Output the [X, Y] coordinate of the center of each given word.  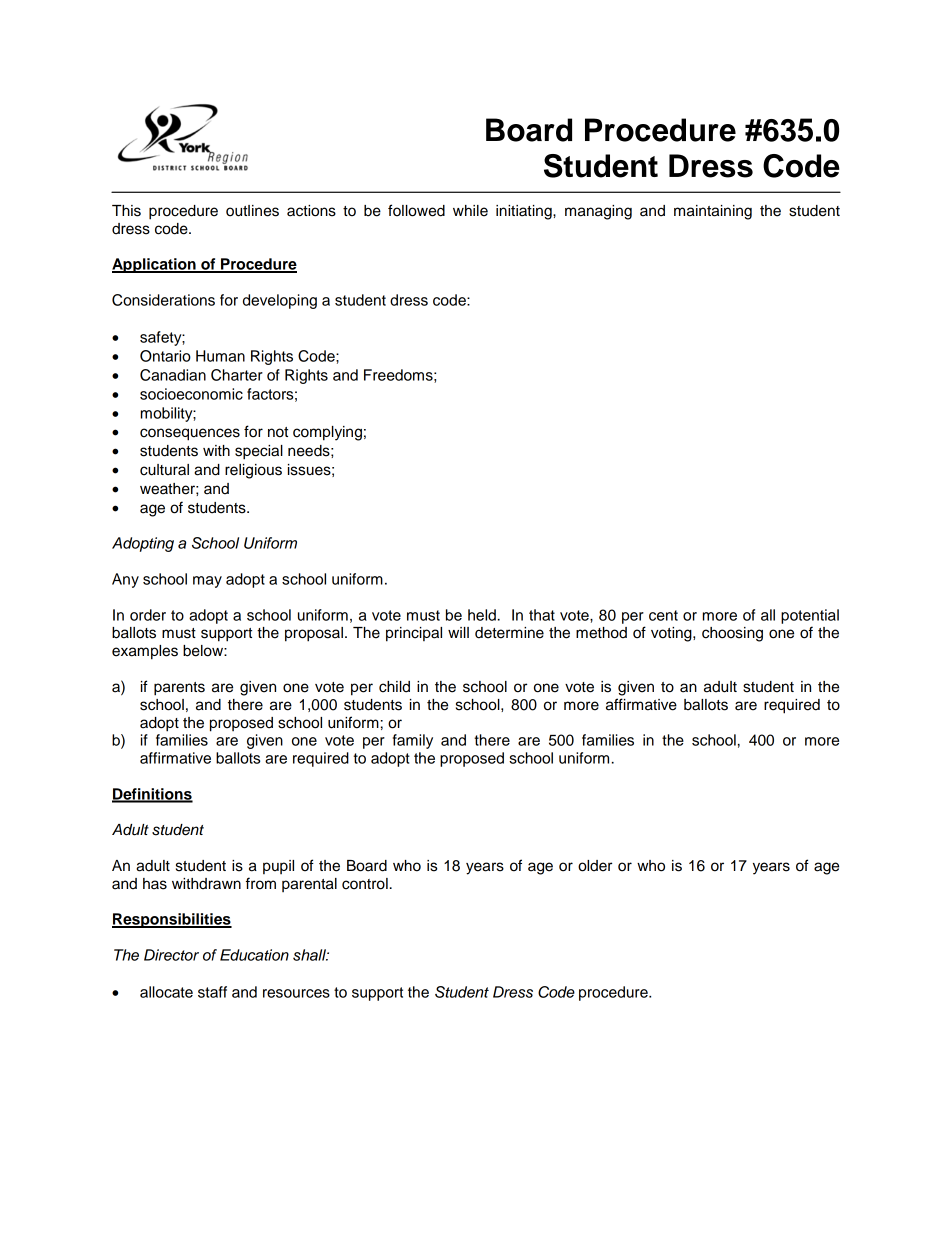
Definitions [152, 795]
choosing [732, 634]
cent [663, 615]
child [394, 687]
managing [598, 212]
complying [327, 433]
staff [212, 992]
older [595, 866]
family [413, 741]
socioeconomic [191, 394]
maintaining [713, 212]
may [207, 582]
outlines [252, 211]
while [470, 211]
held [482, 615]
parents [179, 689]
